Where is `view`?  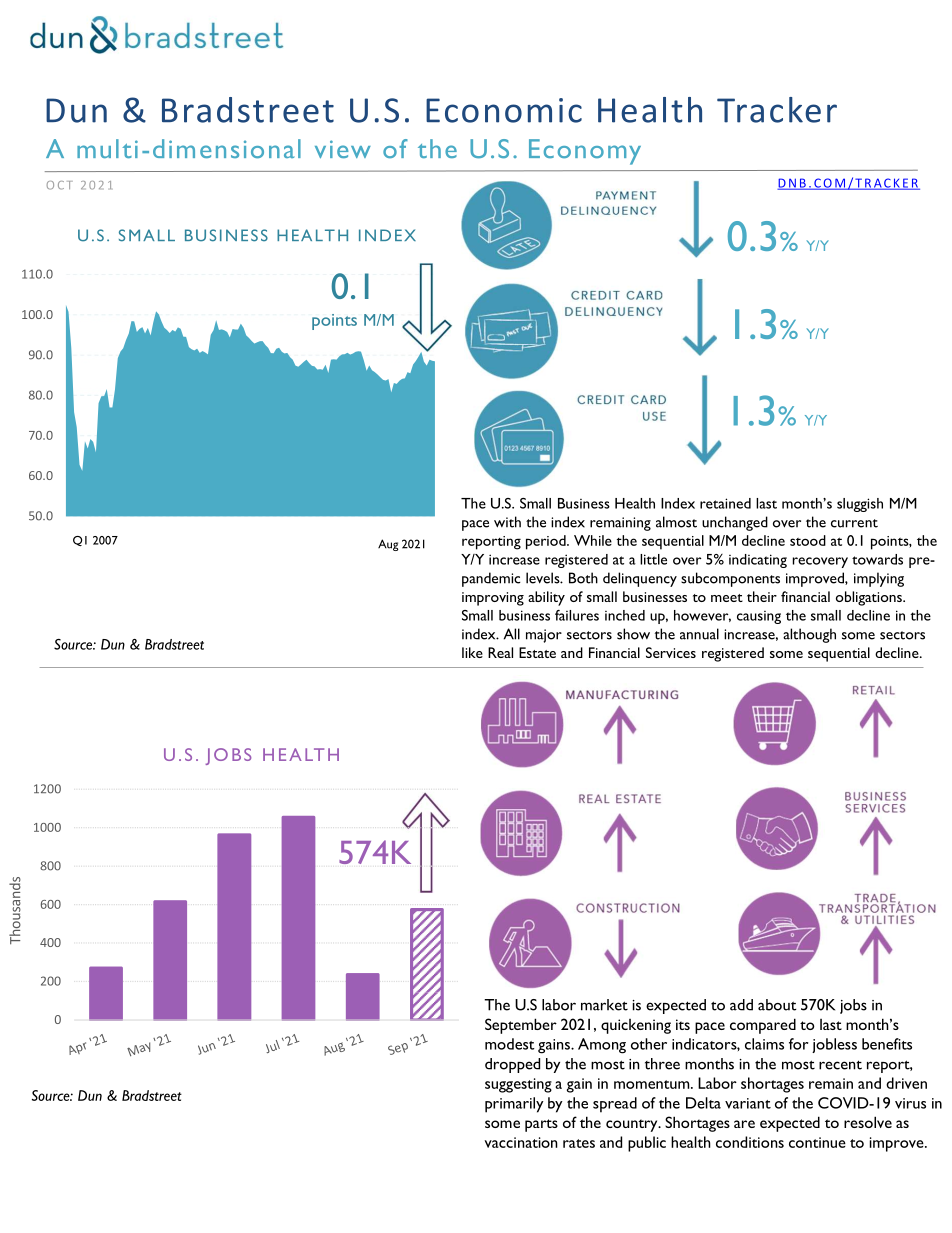
view is located at coordinates (343, 149).
